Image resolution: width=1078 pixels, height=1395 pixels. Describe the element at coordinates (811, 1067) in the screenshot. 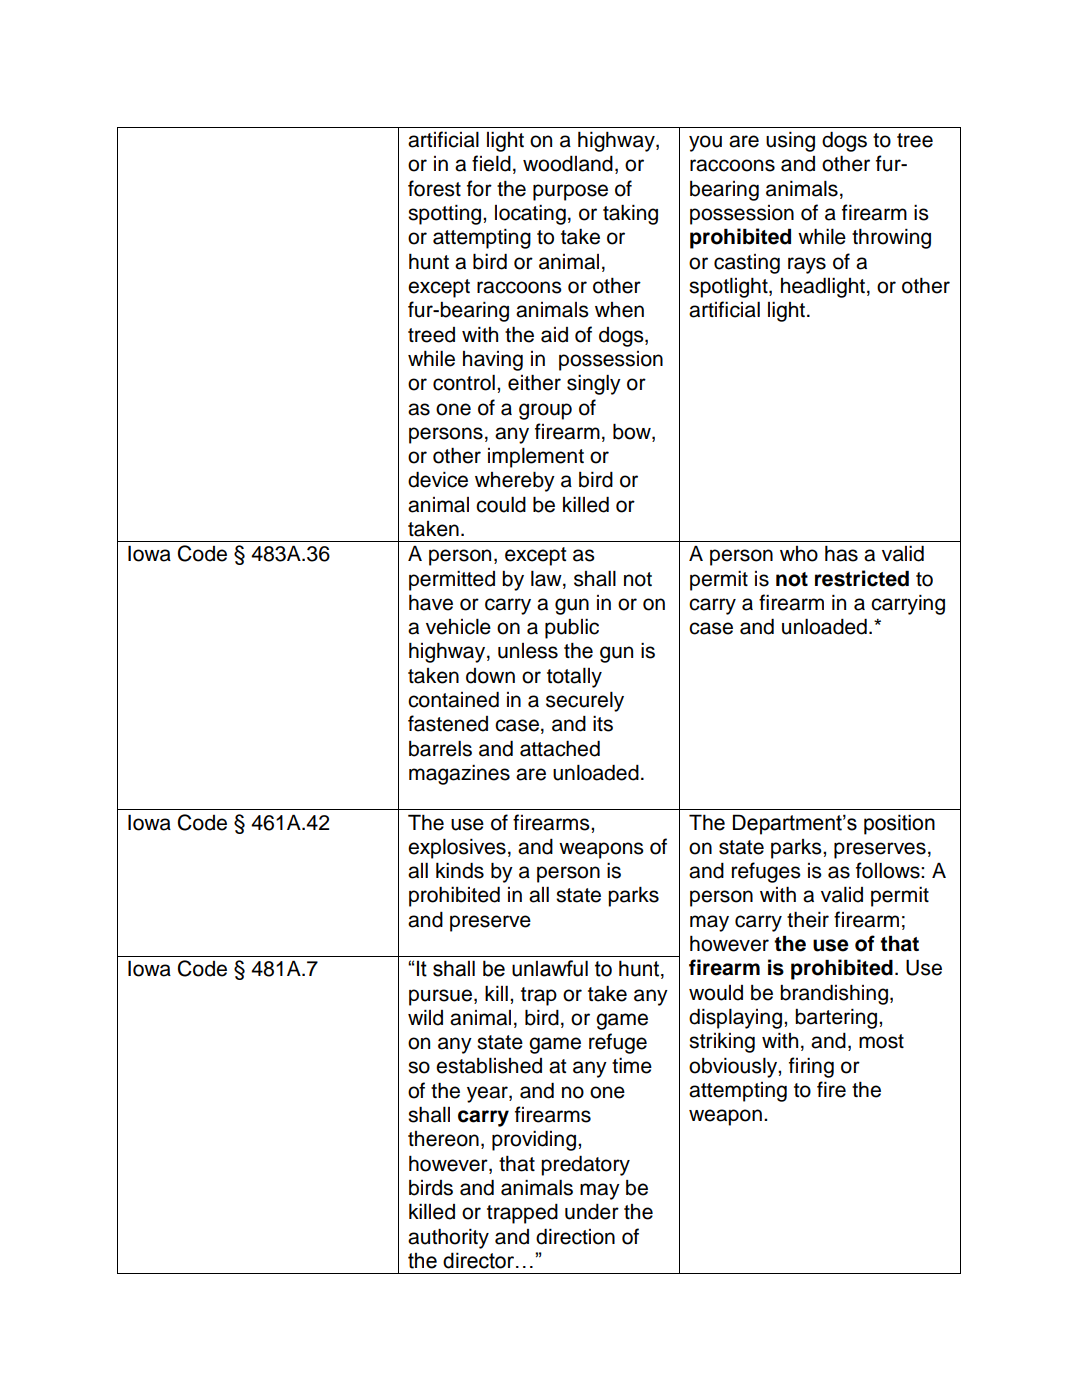

I see `firing` at that location.
